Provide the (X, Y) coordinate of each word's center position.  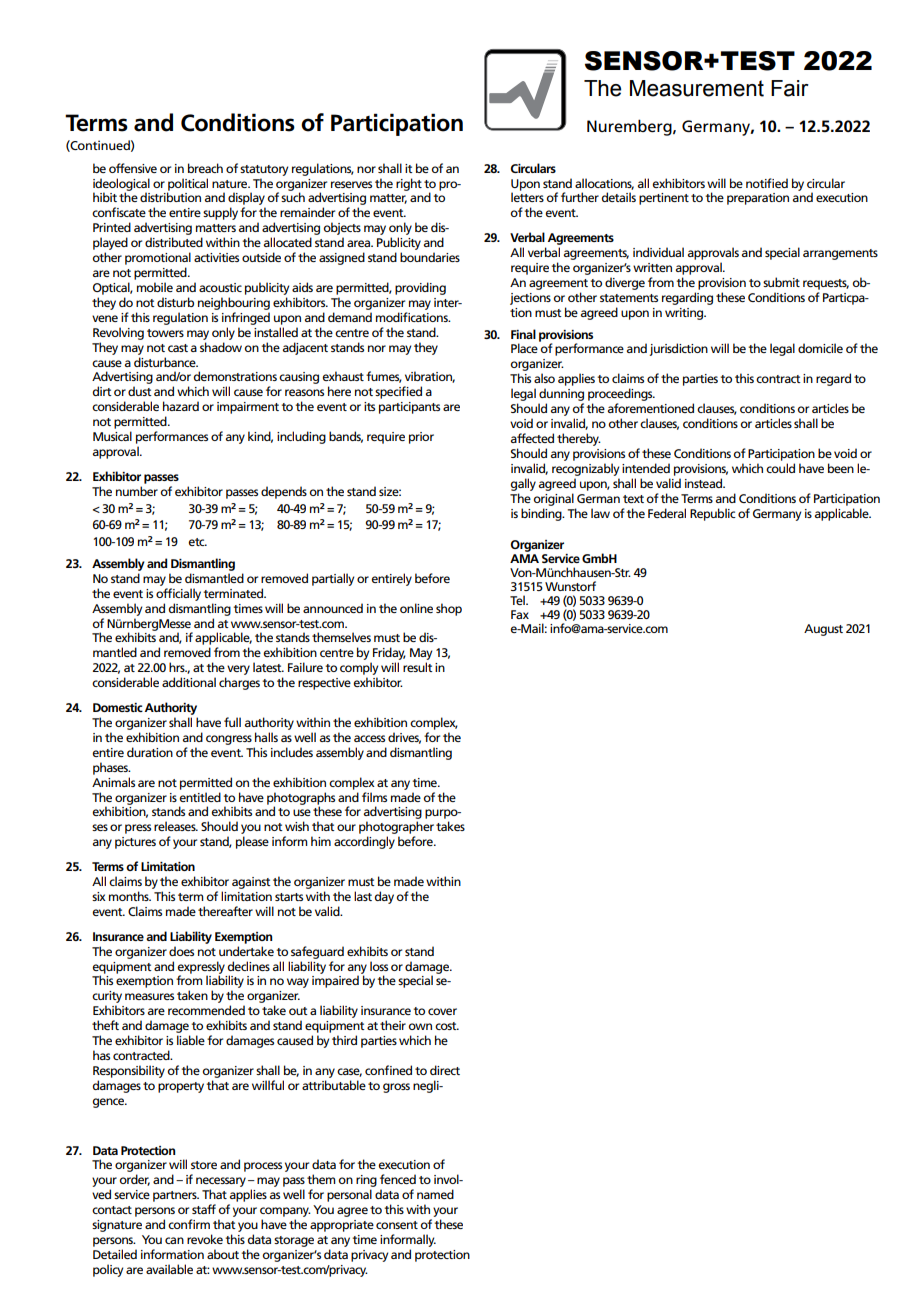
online (416, 608)
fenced (398, 1179)
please (252, 842)
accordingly (364, 842)
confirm (189, 1224)
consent (397, 1225)
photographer (396, 829)
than (254, 172)
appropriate (342, 1226)
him (321, 841)
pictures (135, 843)
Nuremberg (630, 127)
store (204, 1165)
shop (449, 609)
